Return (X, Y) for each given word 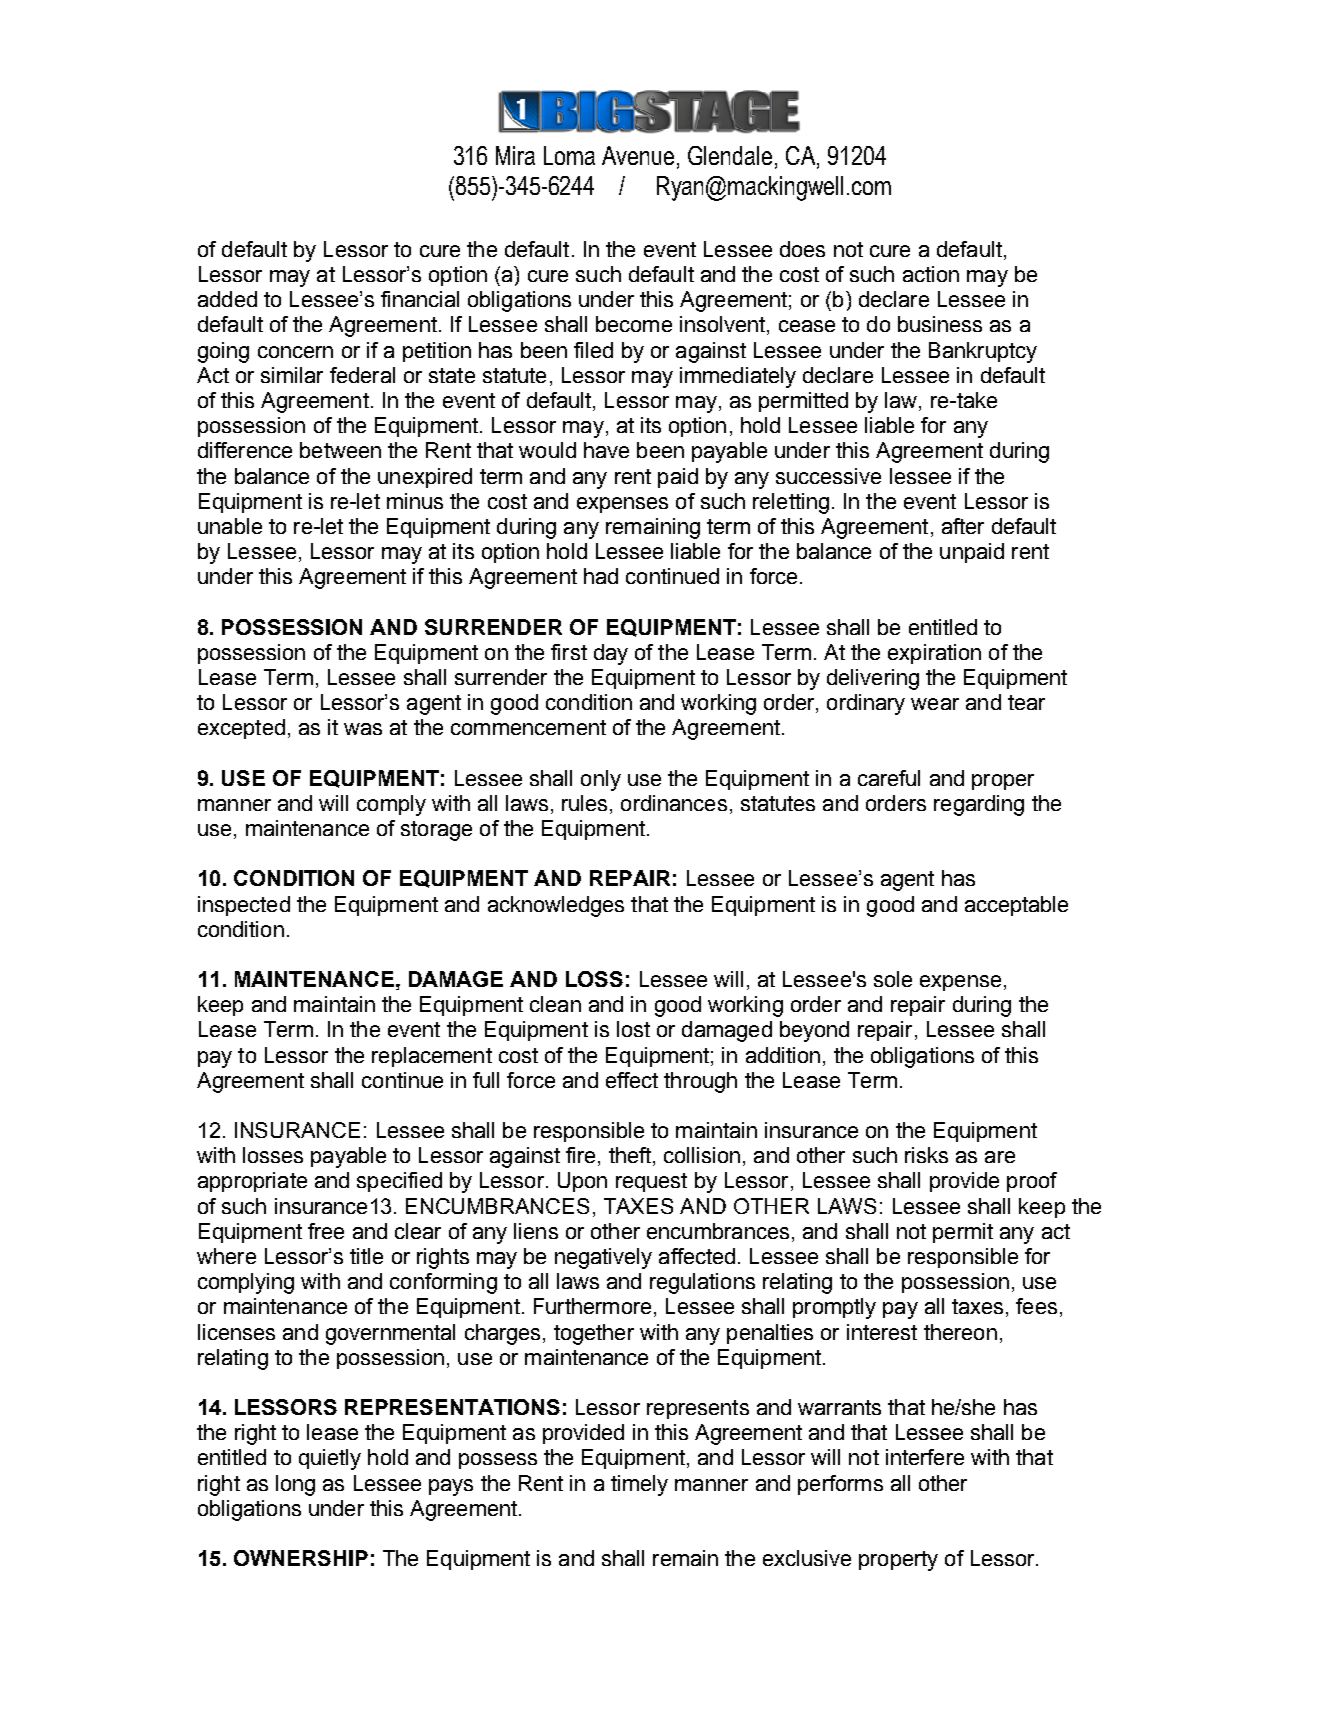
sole (893, 979)
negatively (603, 1258)
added (227, 299)
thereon (960, 1332)
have (606, 450)
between (340, 450)
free (326, 1231)
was (363, 729)
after (963, 526)
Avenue (638, 155)
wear (935, 704)
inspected (244, 906)
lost (633, 1029)
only (601, 780)
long (295, 1485)
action (931, 274)
